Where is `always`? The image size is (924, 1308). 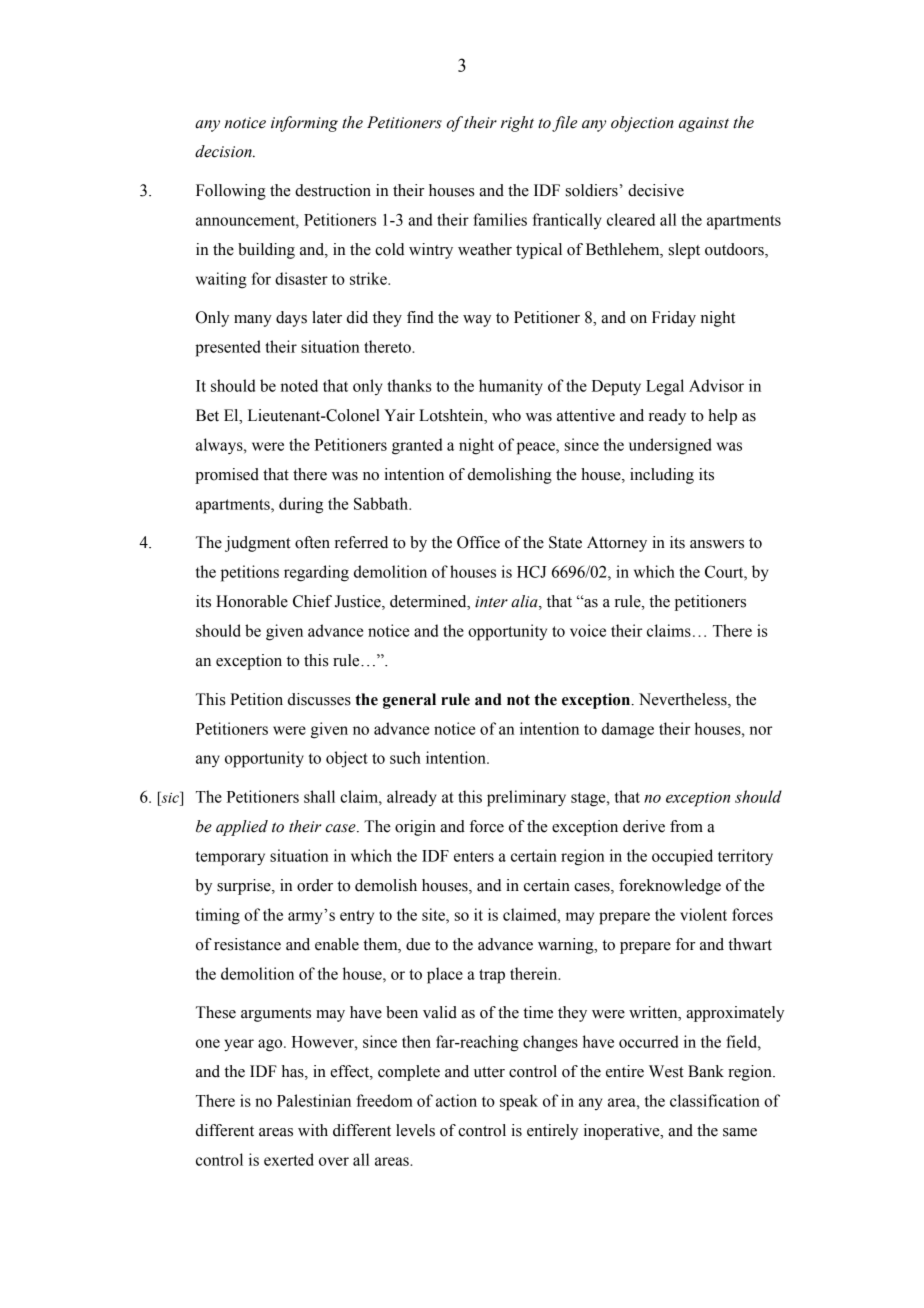 always is located at coordinates (220, 446).
